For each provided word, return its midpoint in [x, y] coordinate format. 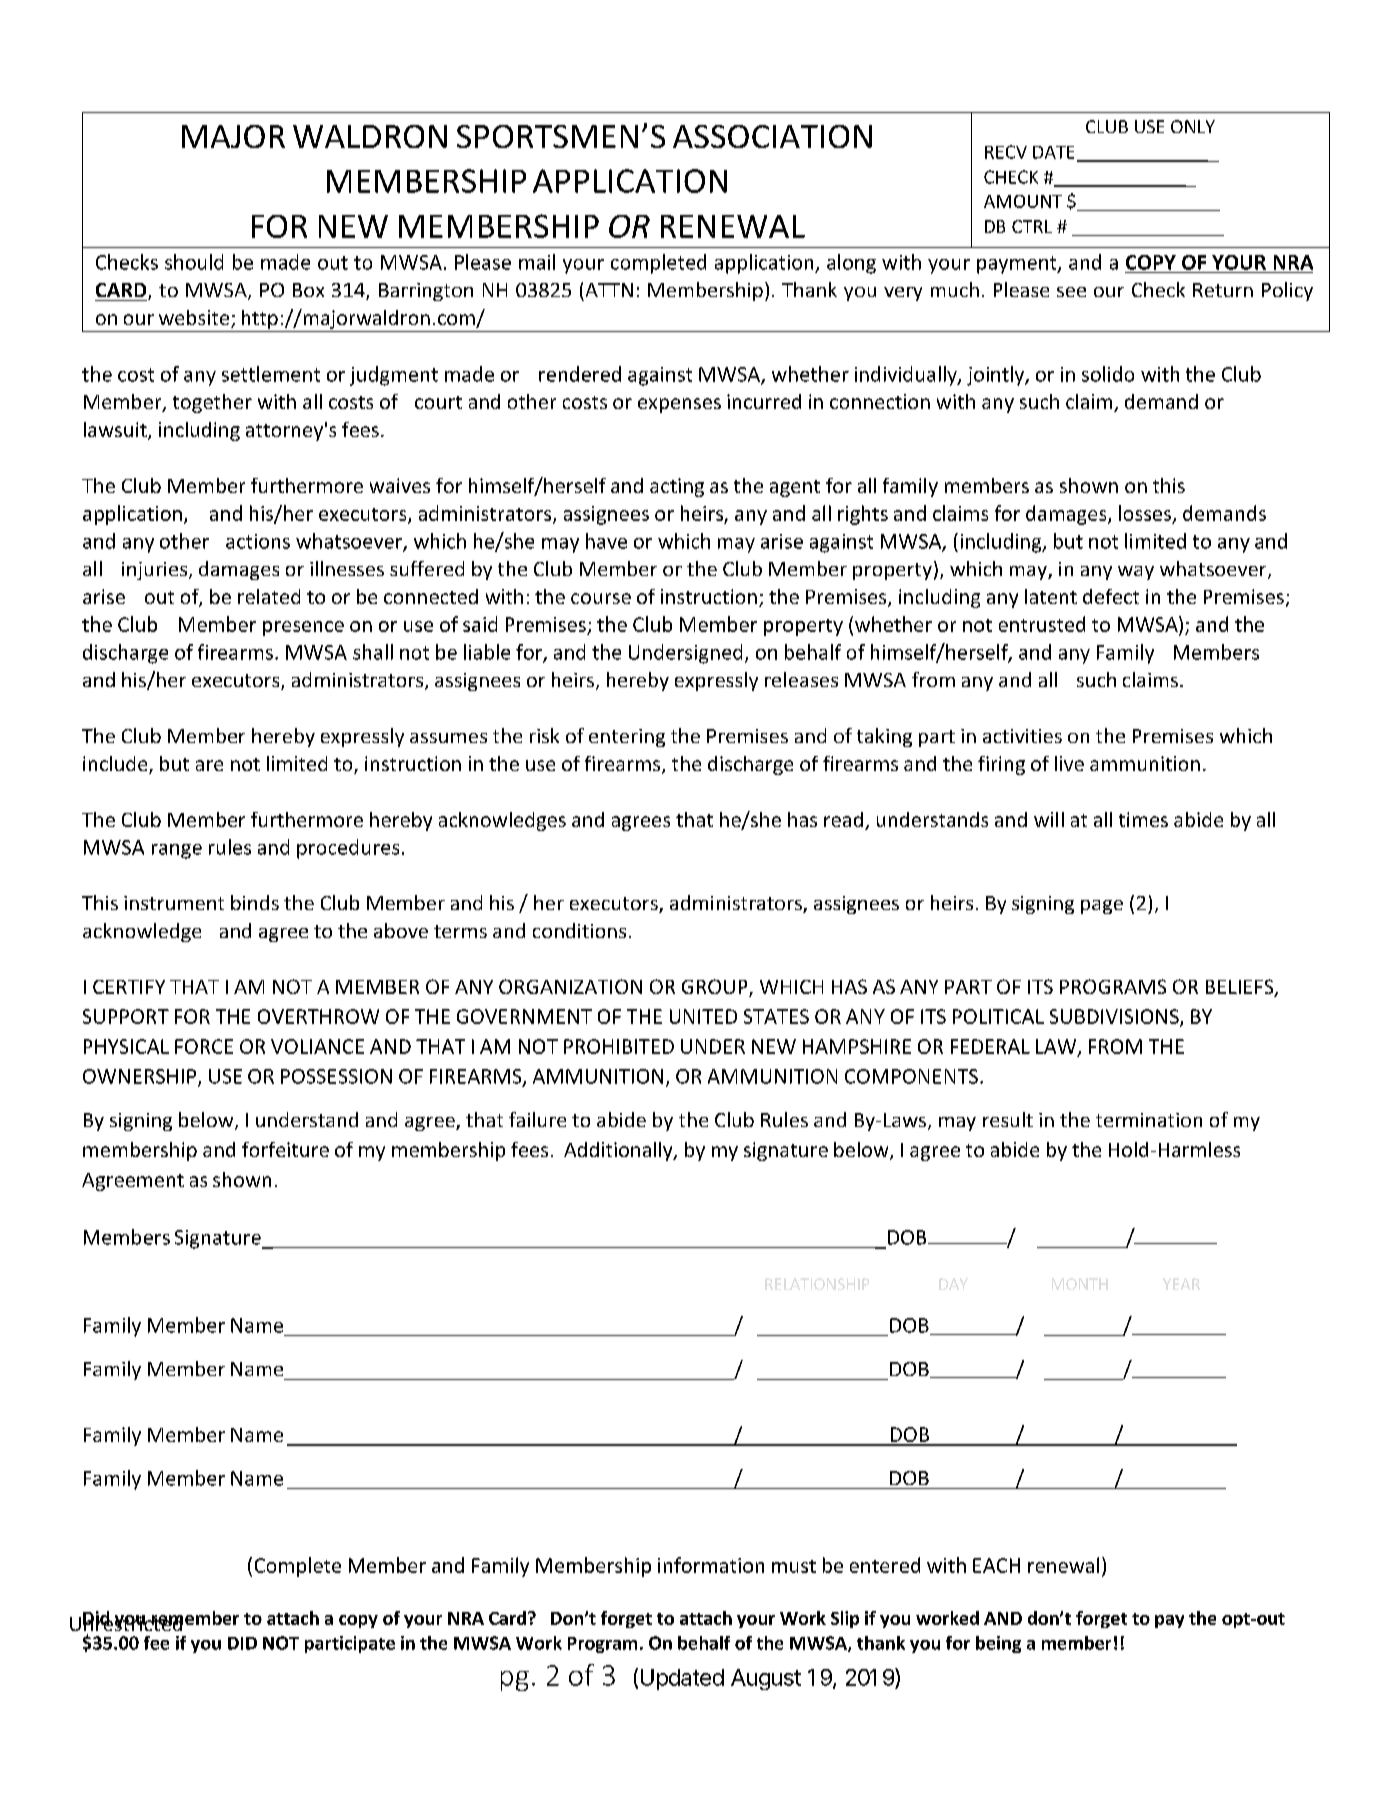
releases [801, 679]
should [194, 262]
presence [303, 628]
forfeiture [285, 1149]
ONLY [1193, 126]
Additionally [619, 1151]
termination [1149, 1120]
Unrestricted [126, 1622]
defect [1111, 596]
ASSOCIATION [772, 136]
